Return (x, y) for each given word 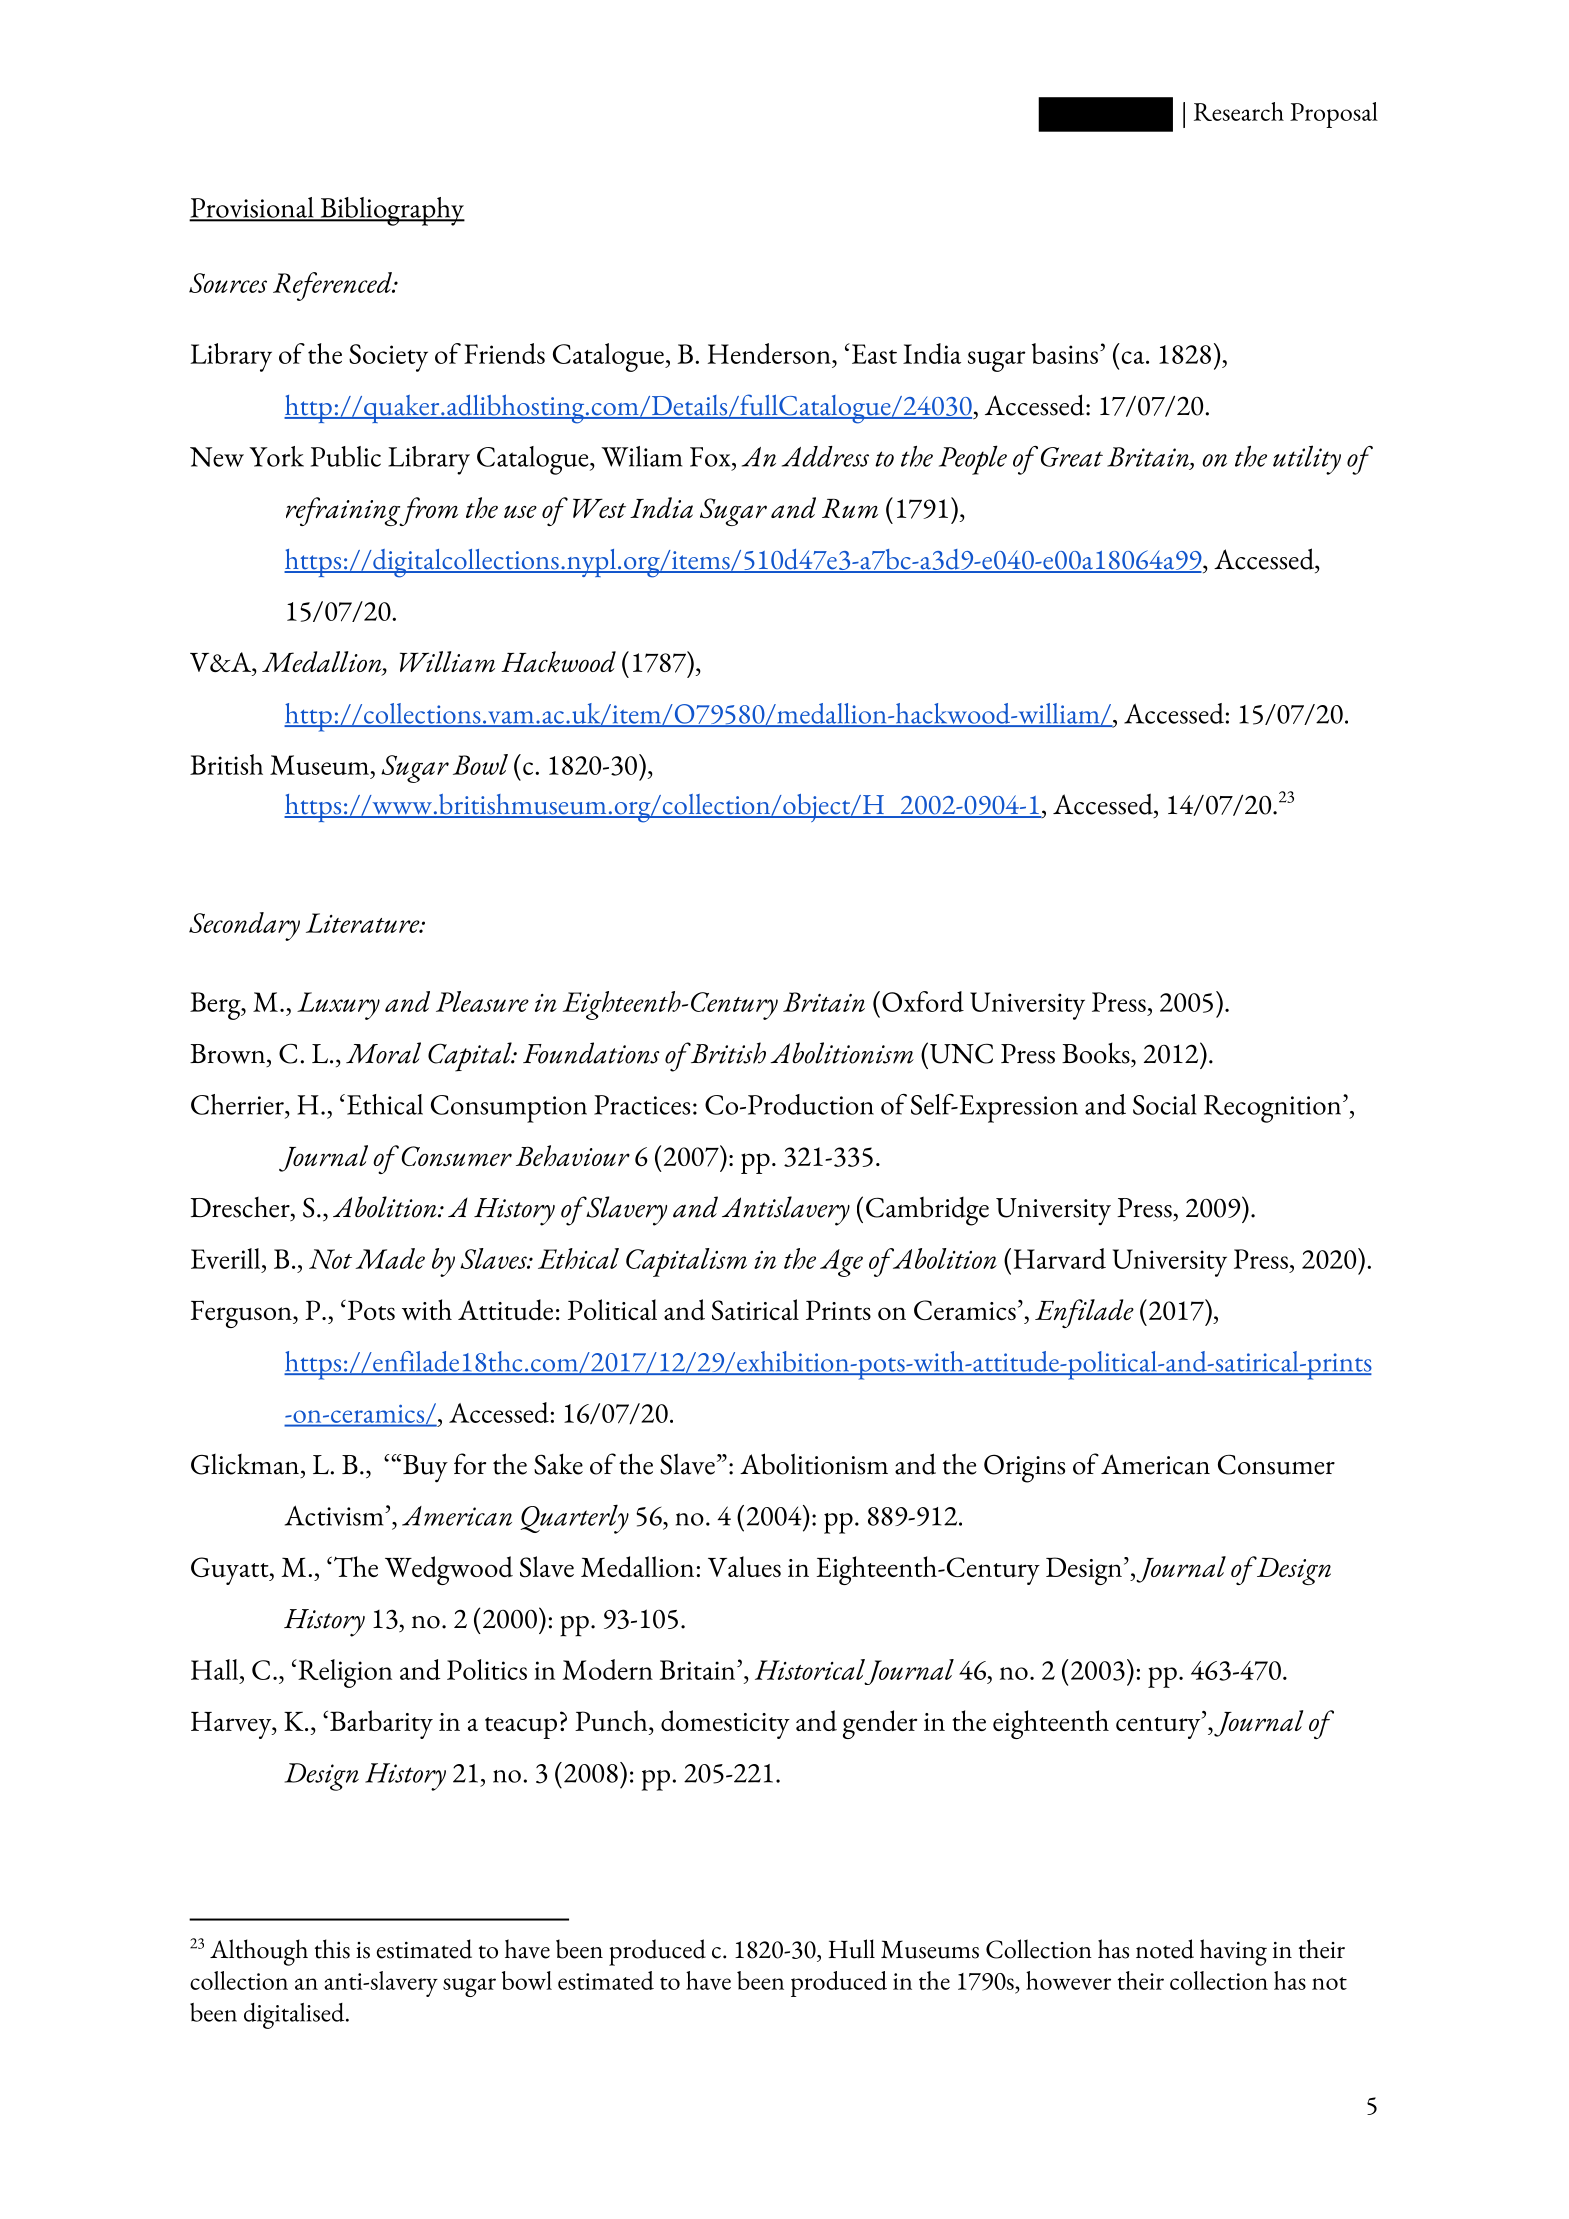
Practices (642, 1105)
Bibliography (391, 211)
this (332, 1949)
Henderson (770, 353)
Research (1239, 111)
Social (1164, 1104)
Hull (851, 1949)
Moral (383, 1053)
